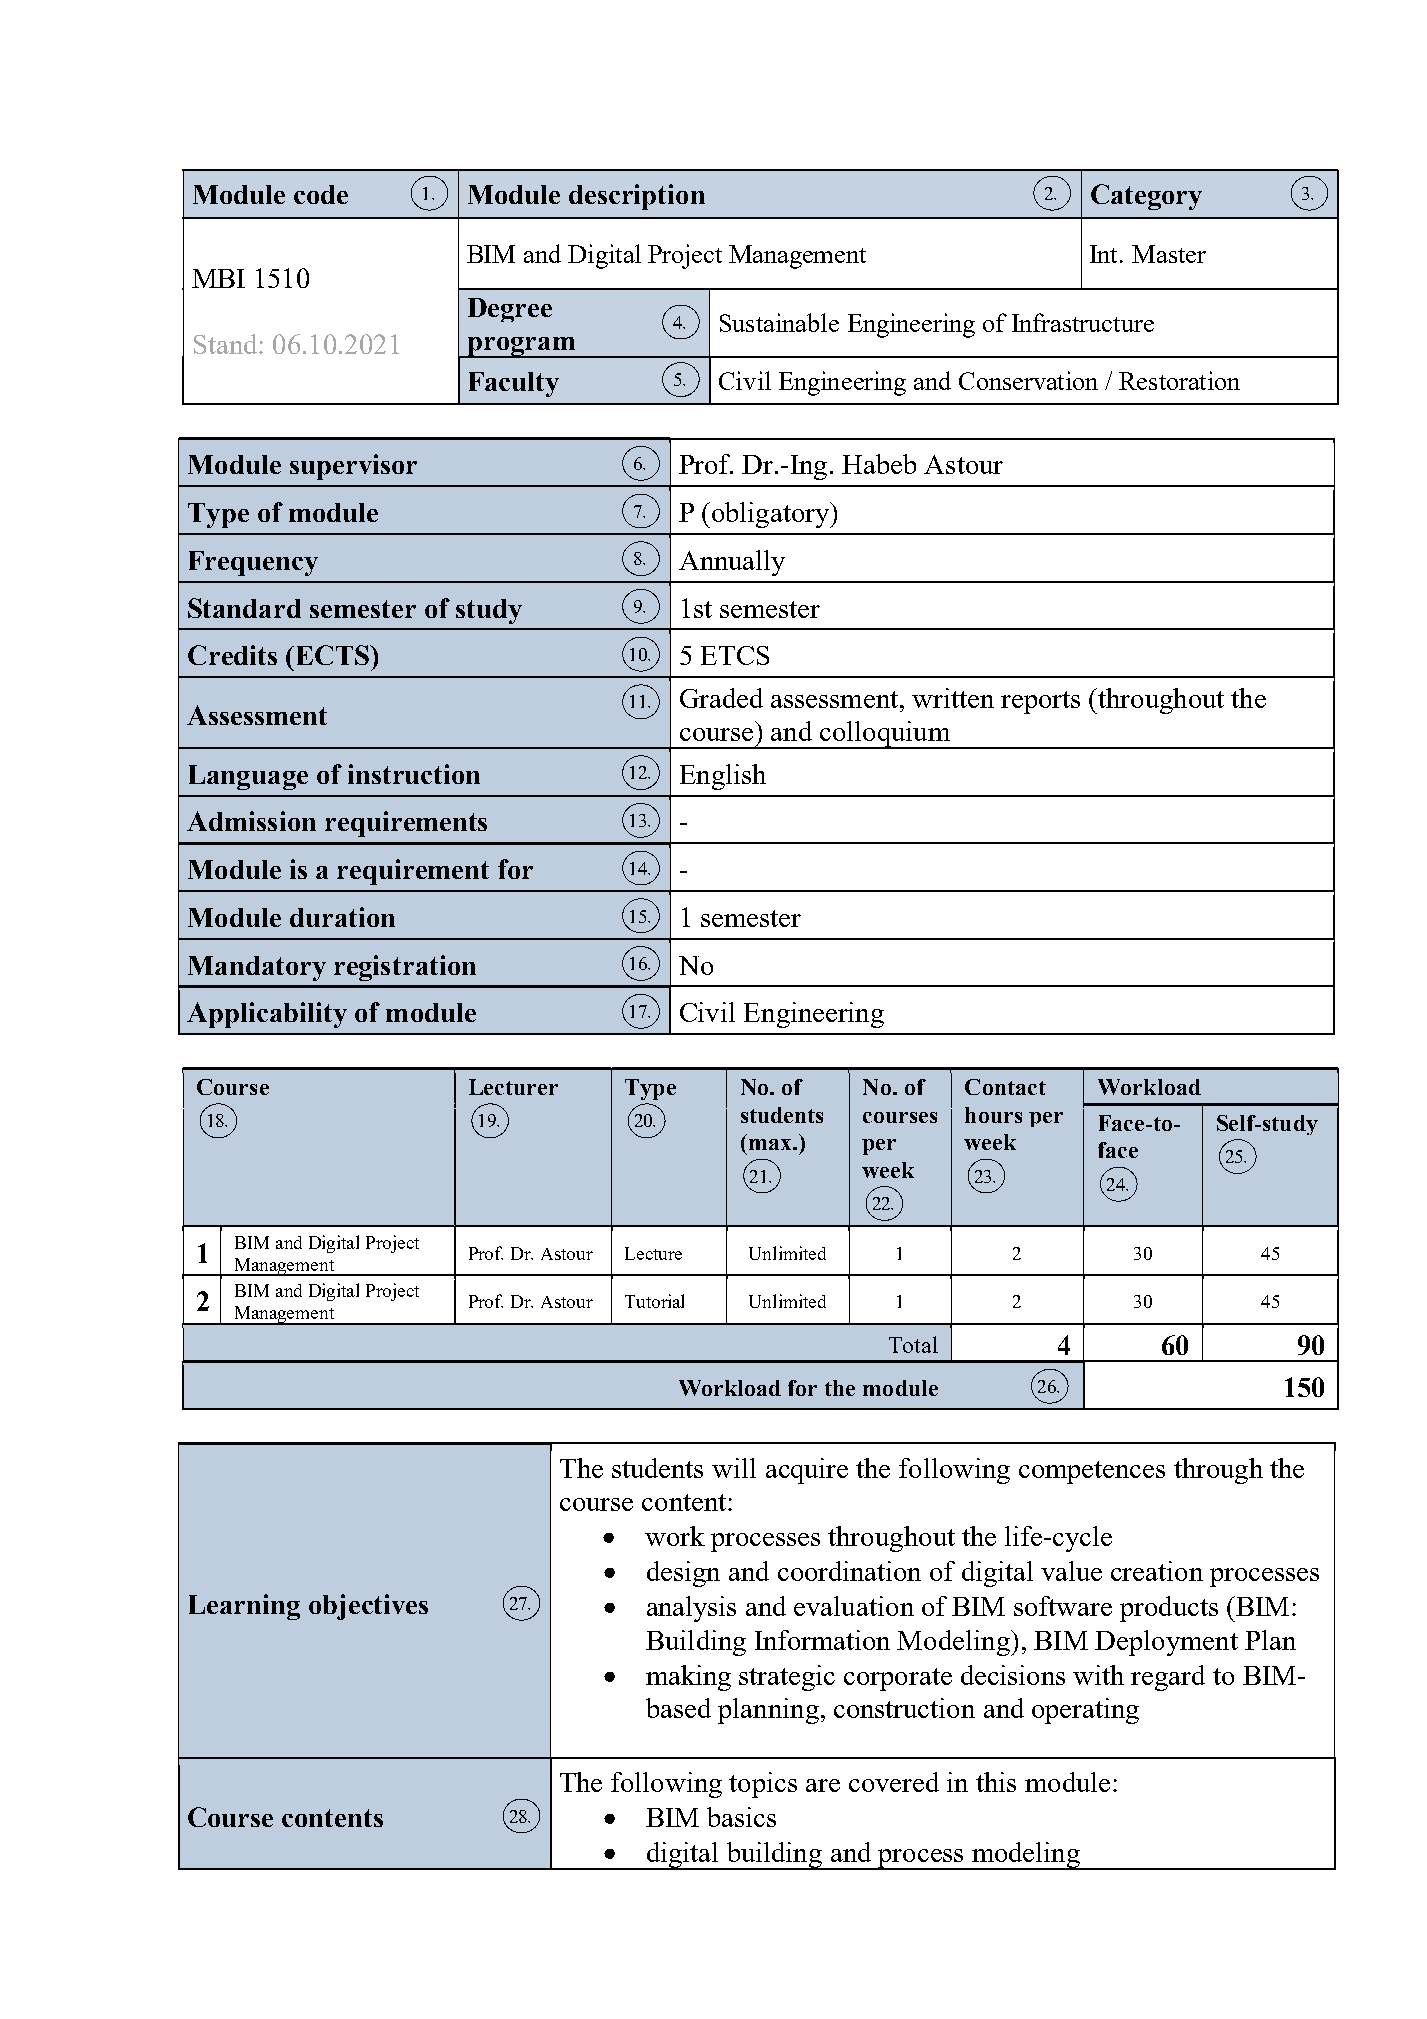  What do you see at coordinates (332, 655) in the screenshot?
I see `ECTS` at bounding box center [332, 655].
